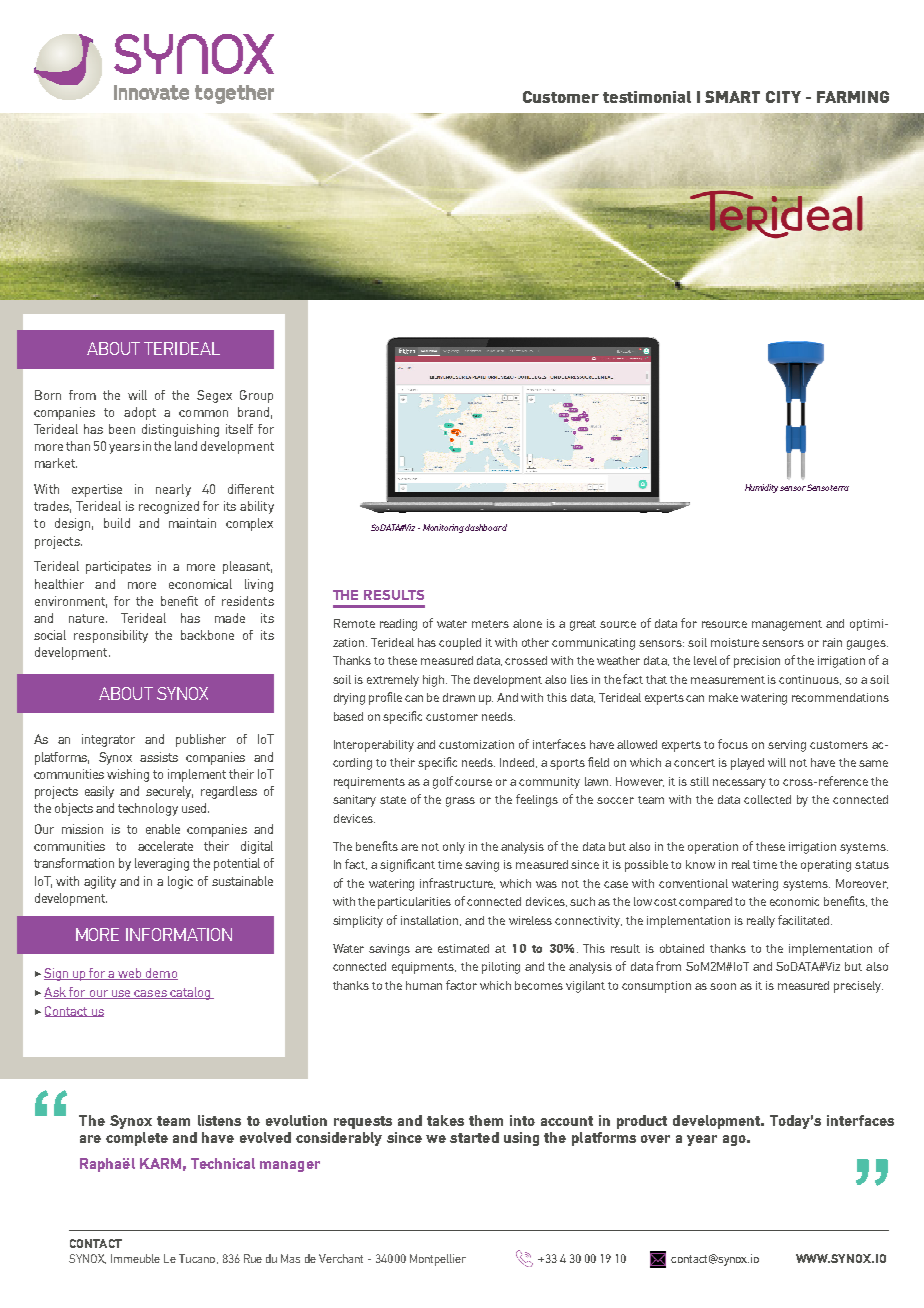 This screenshot has height=1308, width=924. What do you see at coordinates (435, 681) in the screenshot?
I see `high` at bounding box center [435, 681].
